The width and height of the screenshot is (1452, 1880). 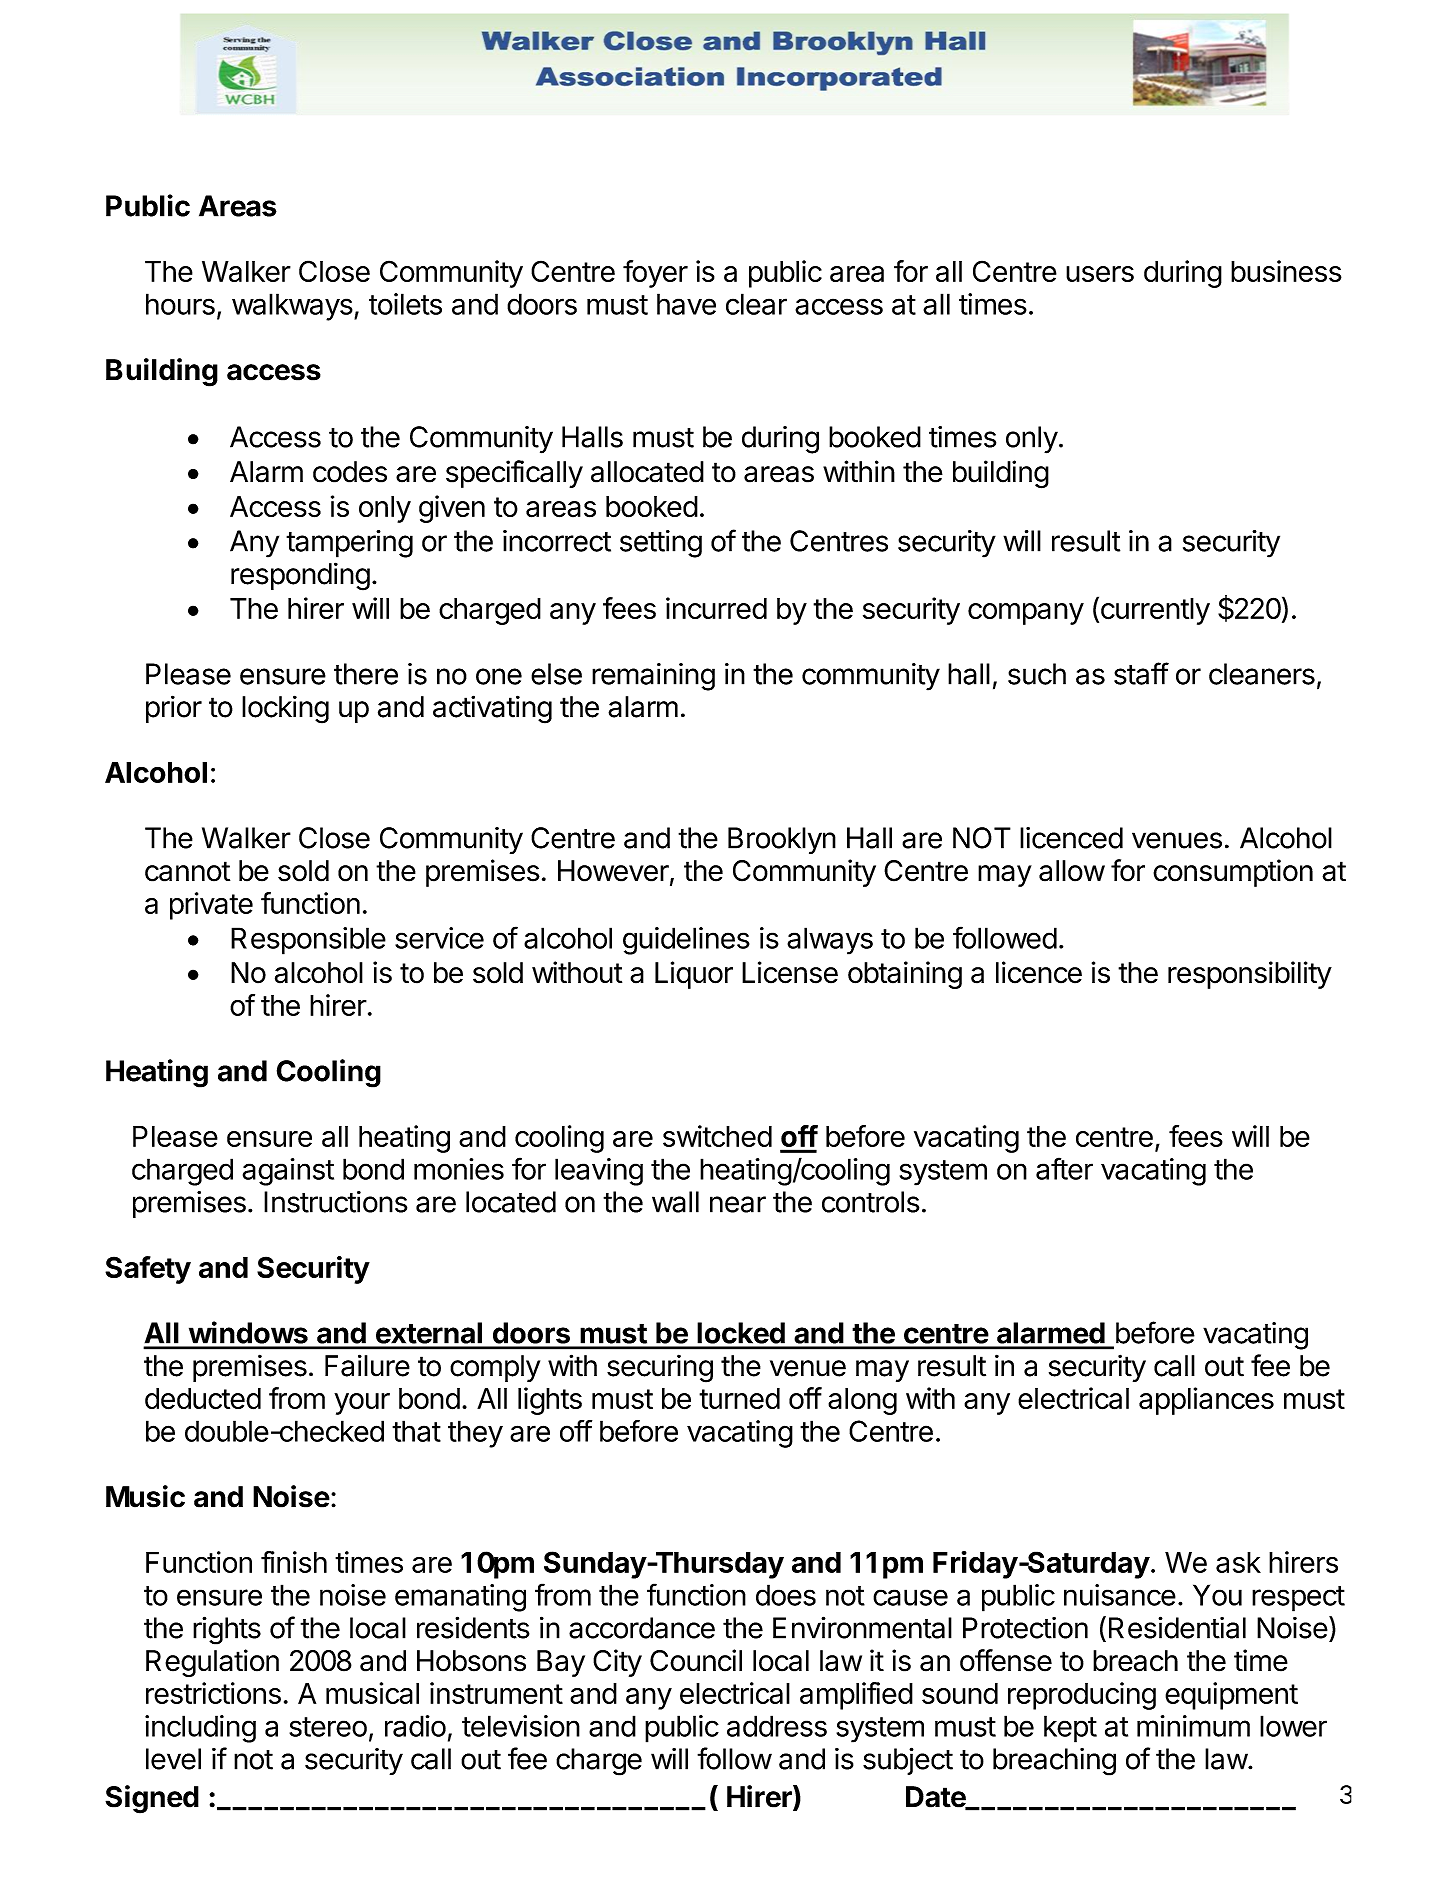 What do you see at coordinates (308, 941) in the screenshot?
I see `Responsible` at bounding box center [308, 941].
